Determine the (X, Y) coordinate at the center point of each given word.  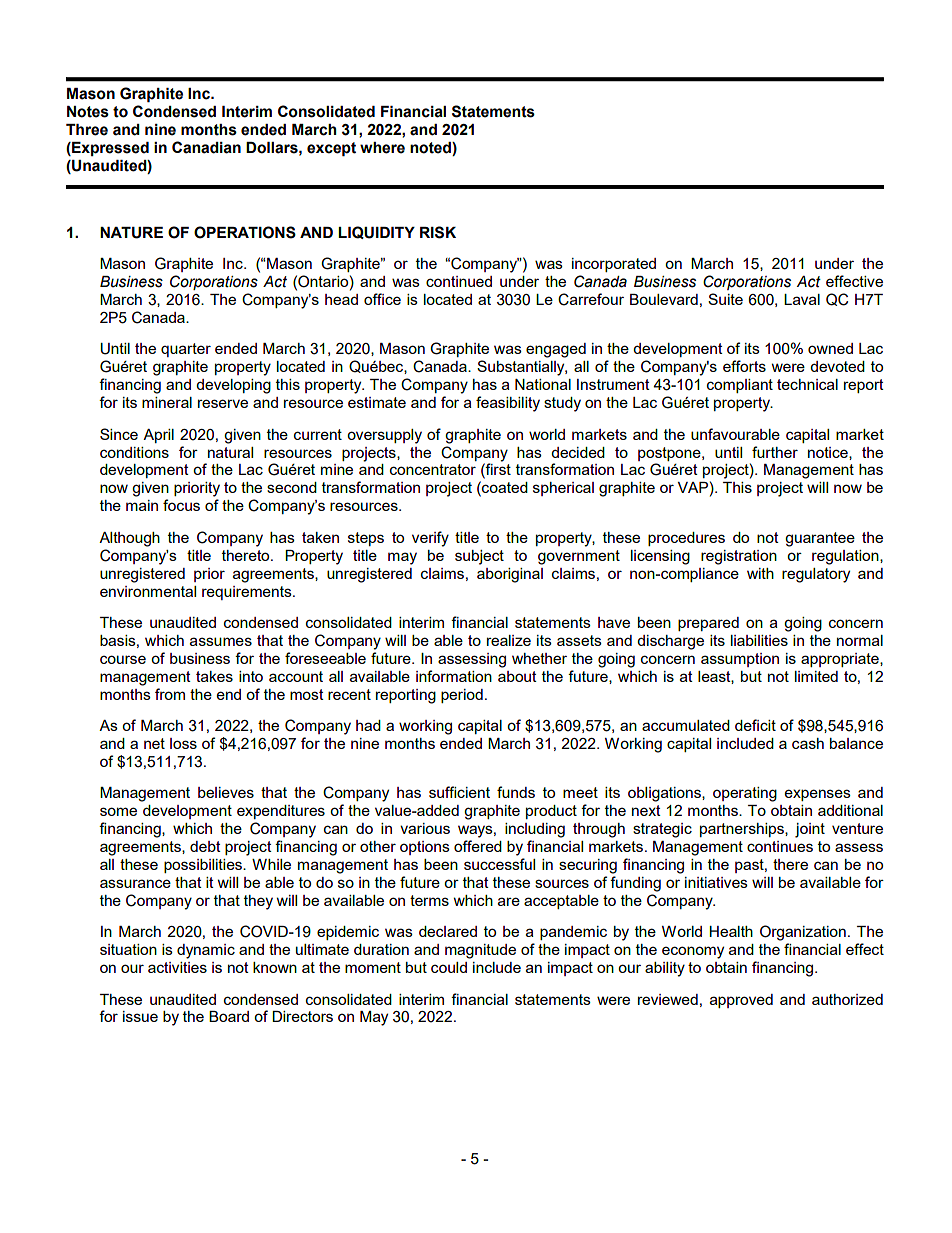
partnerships (743, 830)
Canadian (206, 147)
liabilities (759, 640)
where (382, 148)
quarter (186, 350)
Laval (802, 299)
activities (177, 967)
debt (205, 846)
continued (459, 281)
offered (478, 846)
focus (181, 505)
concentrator (433, 469)
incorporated (614, 265)
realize (509, 640)
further (775, 452)
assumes (221, 641)
